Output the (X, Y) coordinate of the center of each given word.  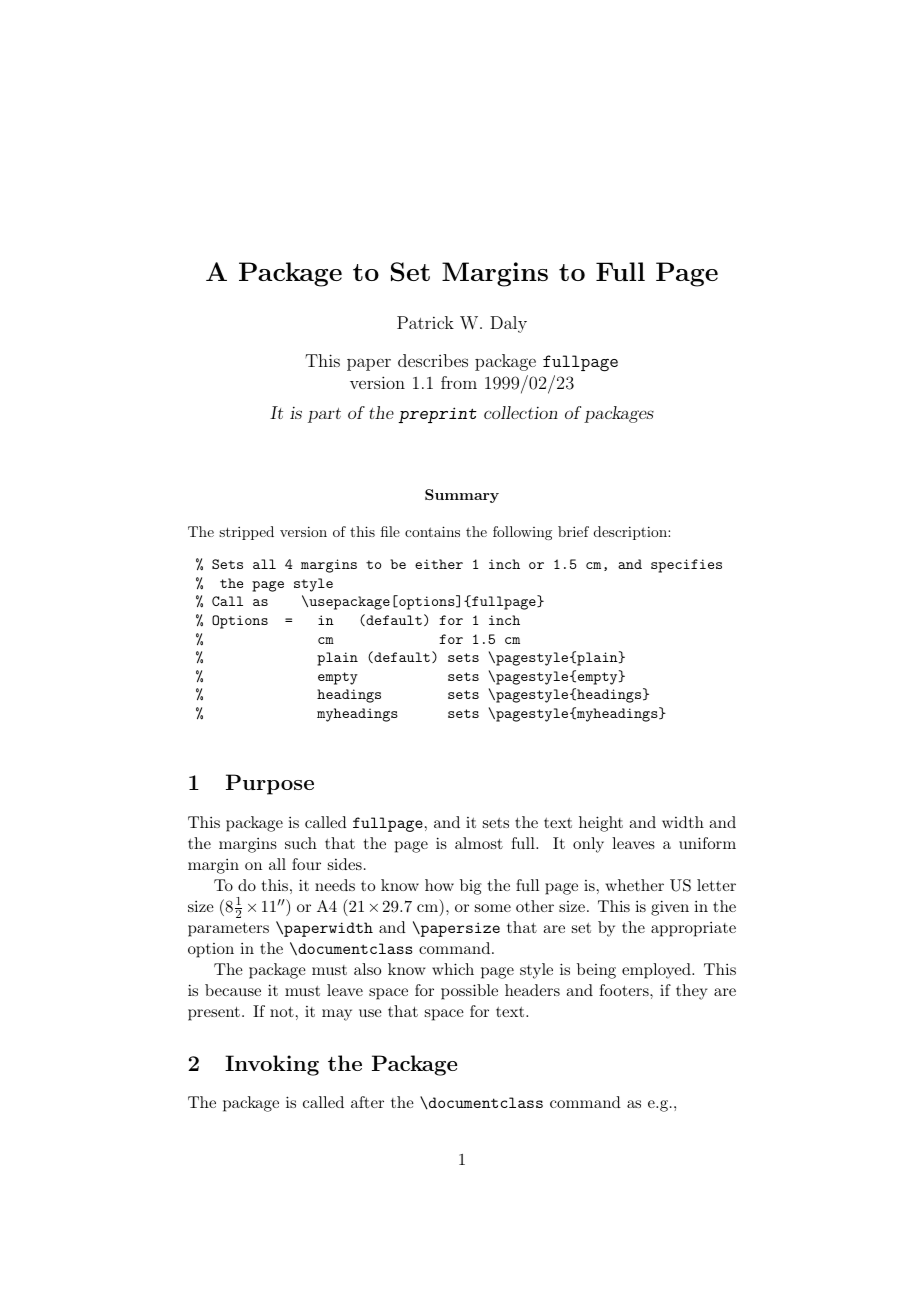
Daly (508, 324)
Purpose (270, 784)
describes (433, 360)
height (601, 824)
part (324, 415)
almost (479, 843)
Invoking (272, 1065)
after (367, 1102)
